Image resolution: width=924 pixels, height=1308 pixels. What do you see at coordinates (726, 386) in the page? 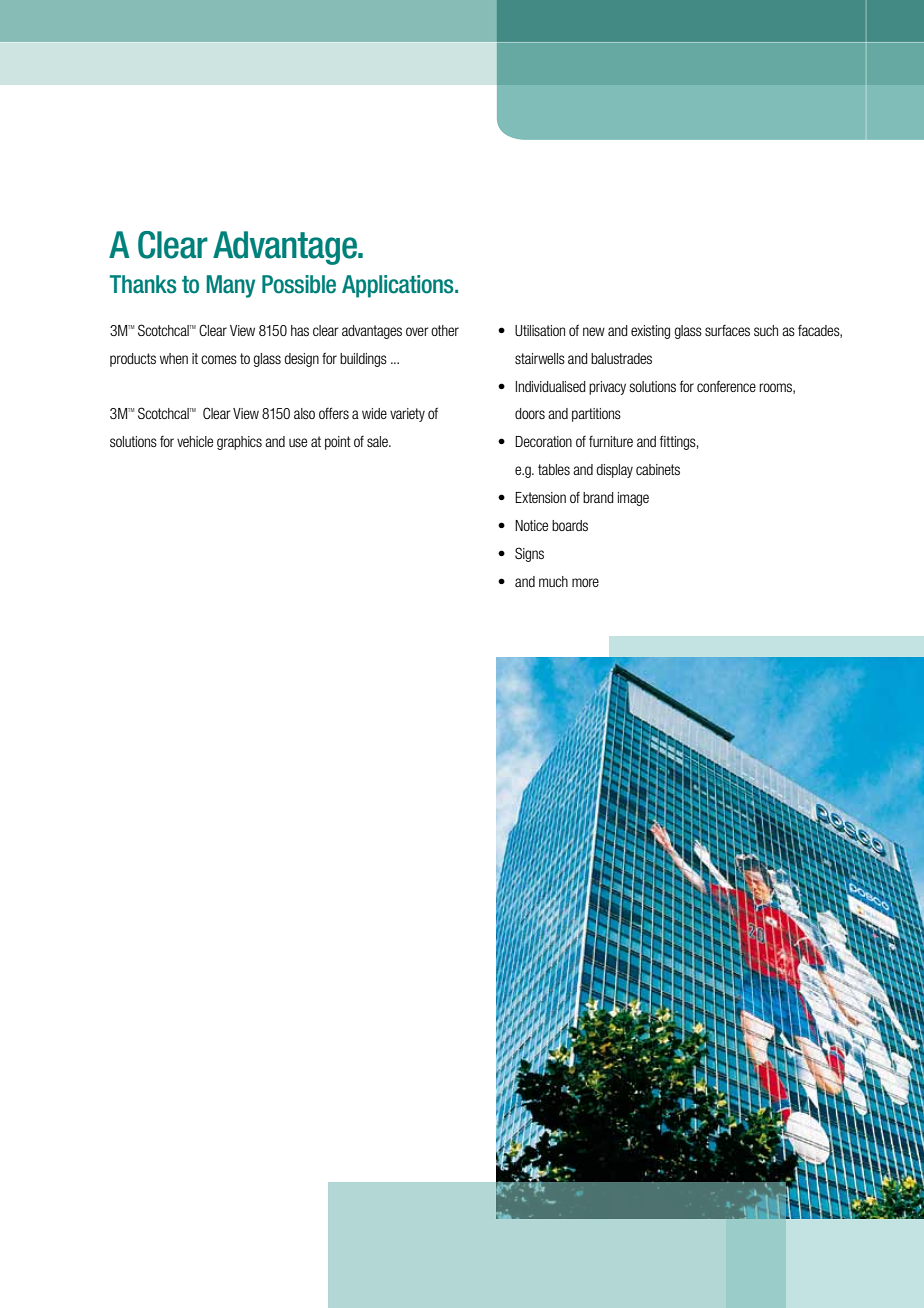
I see `conference` at bounding box center [726, 386].
